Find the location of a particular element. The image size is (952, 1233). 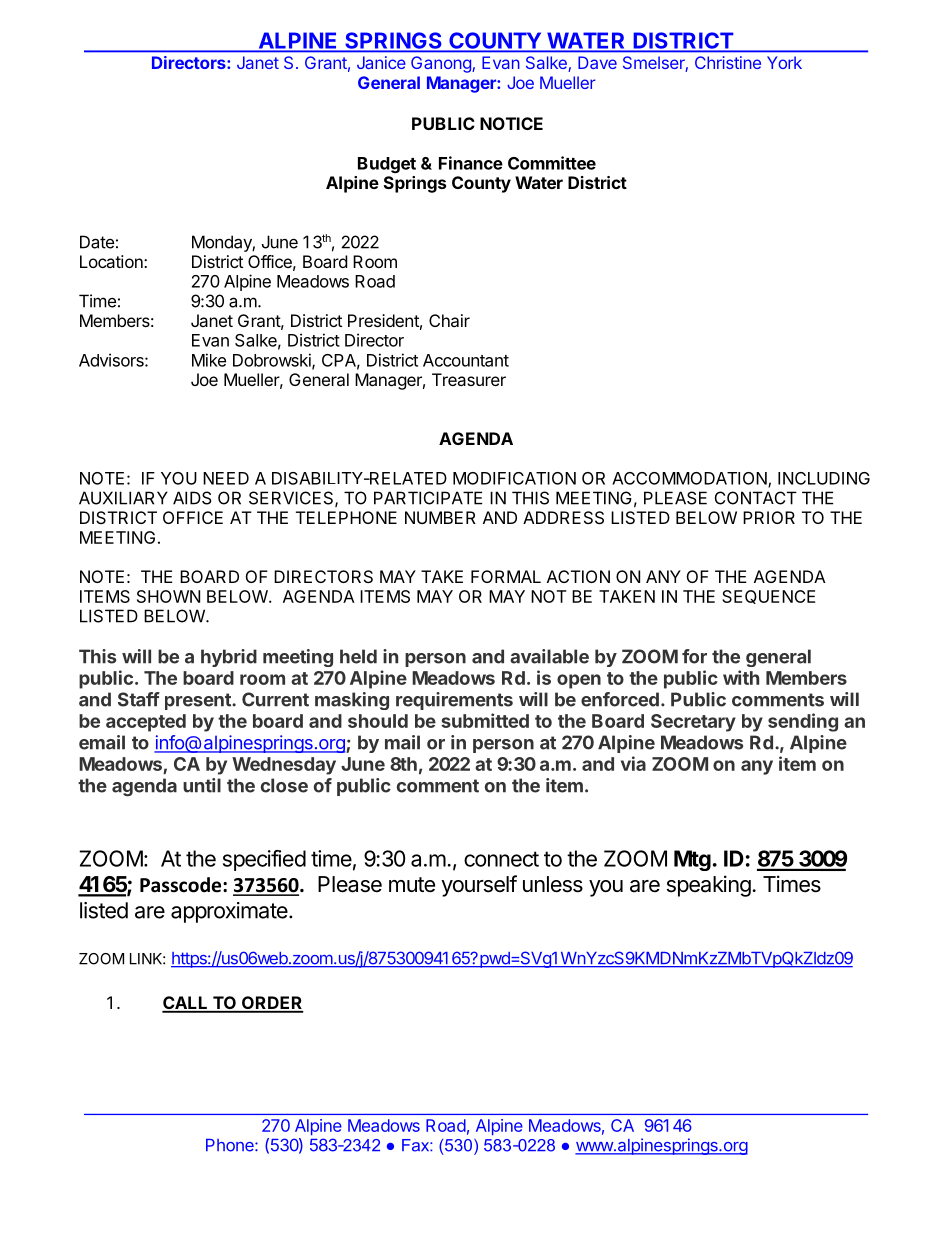

PRIOR is located at coordinates (769, 517).
